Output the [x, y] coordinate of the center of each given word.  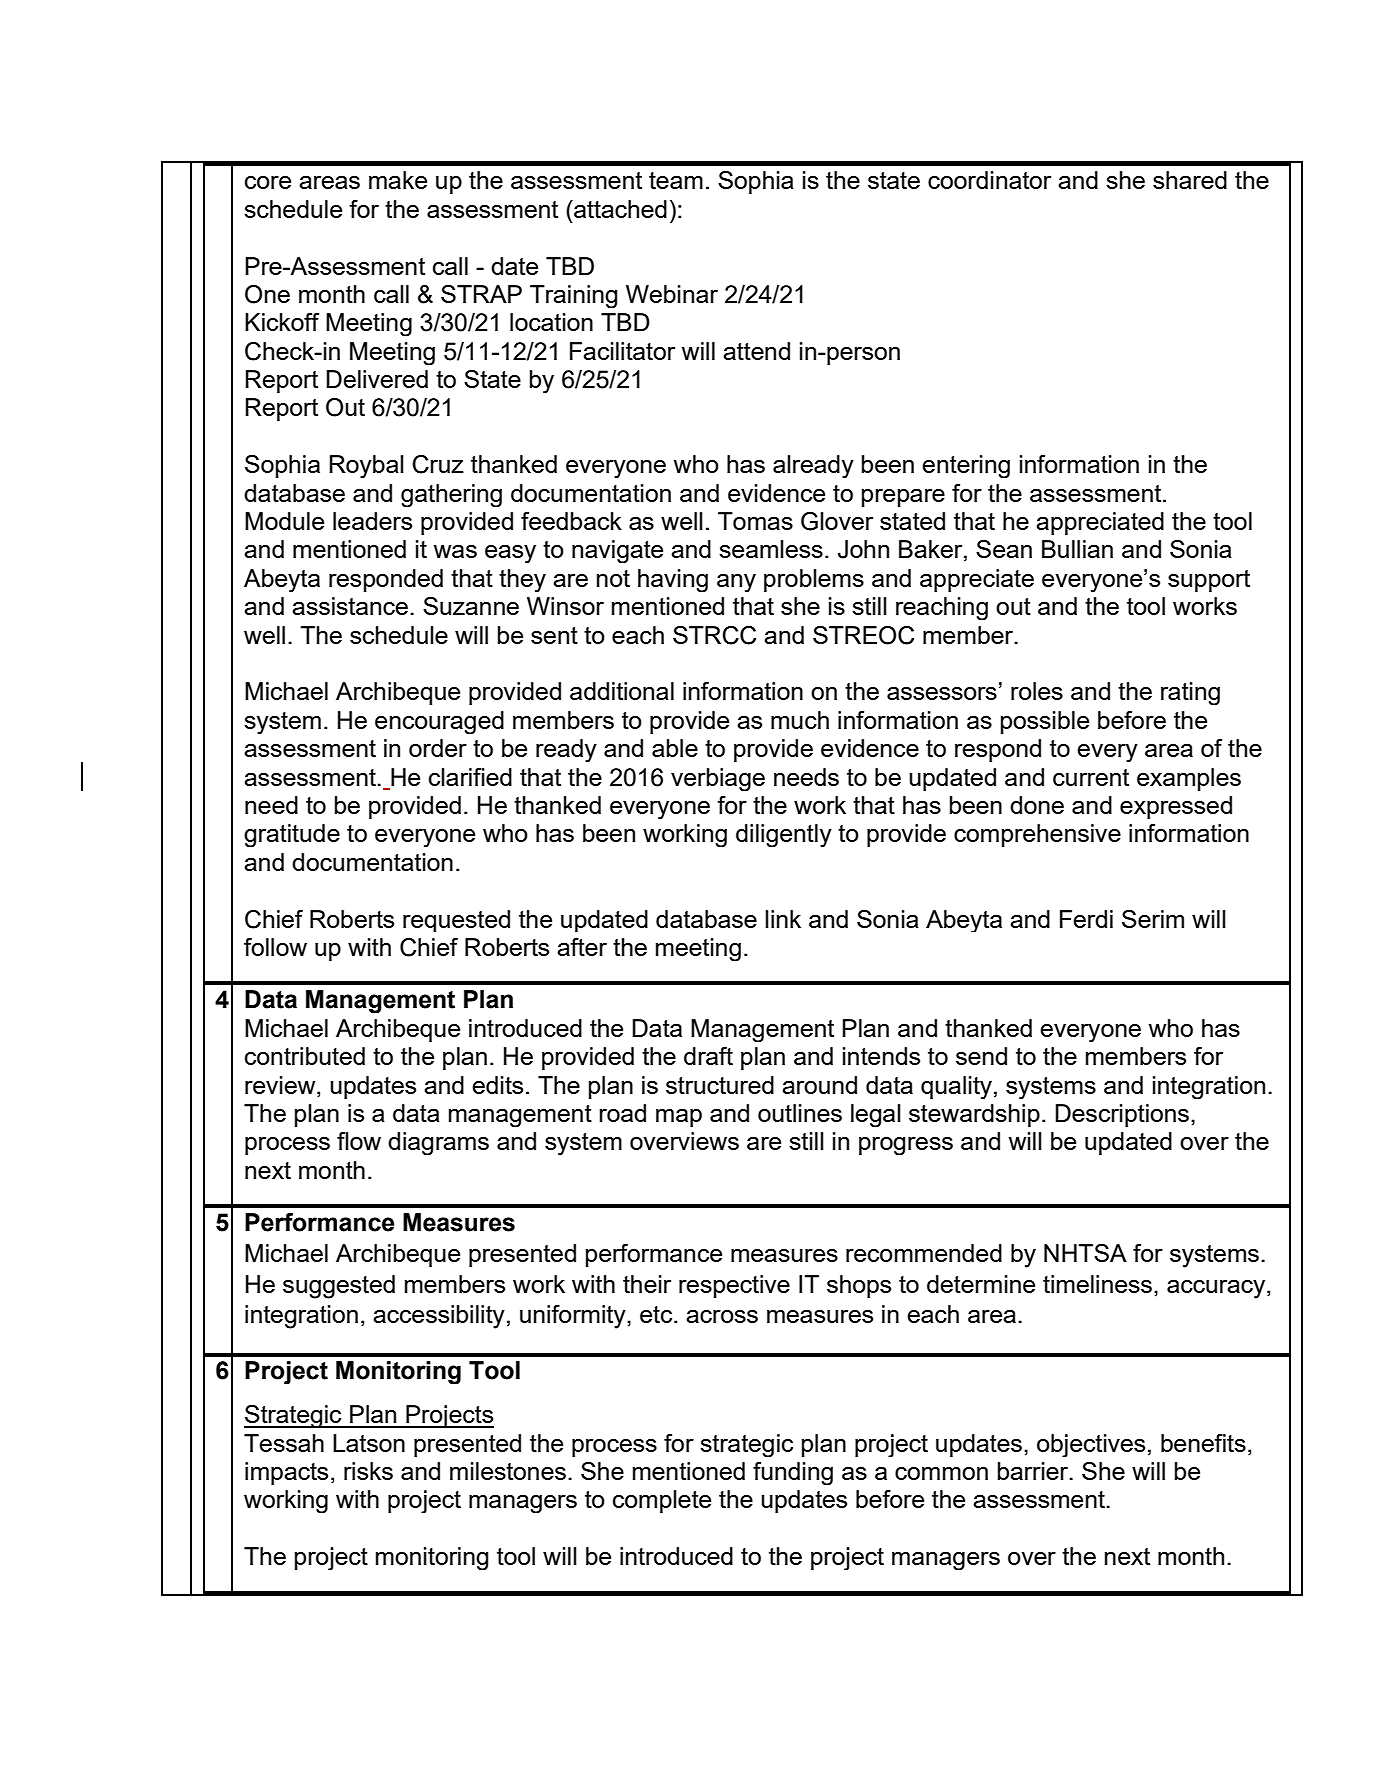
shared [1190, 180]
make [398, 180]
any [736, 583]
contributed [305, 1056]
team [676, 180]
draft [708, 1056]
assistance [350, 606]
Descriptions [1122, 1115]
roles [1037, 691]
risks [368, 1471]
